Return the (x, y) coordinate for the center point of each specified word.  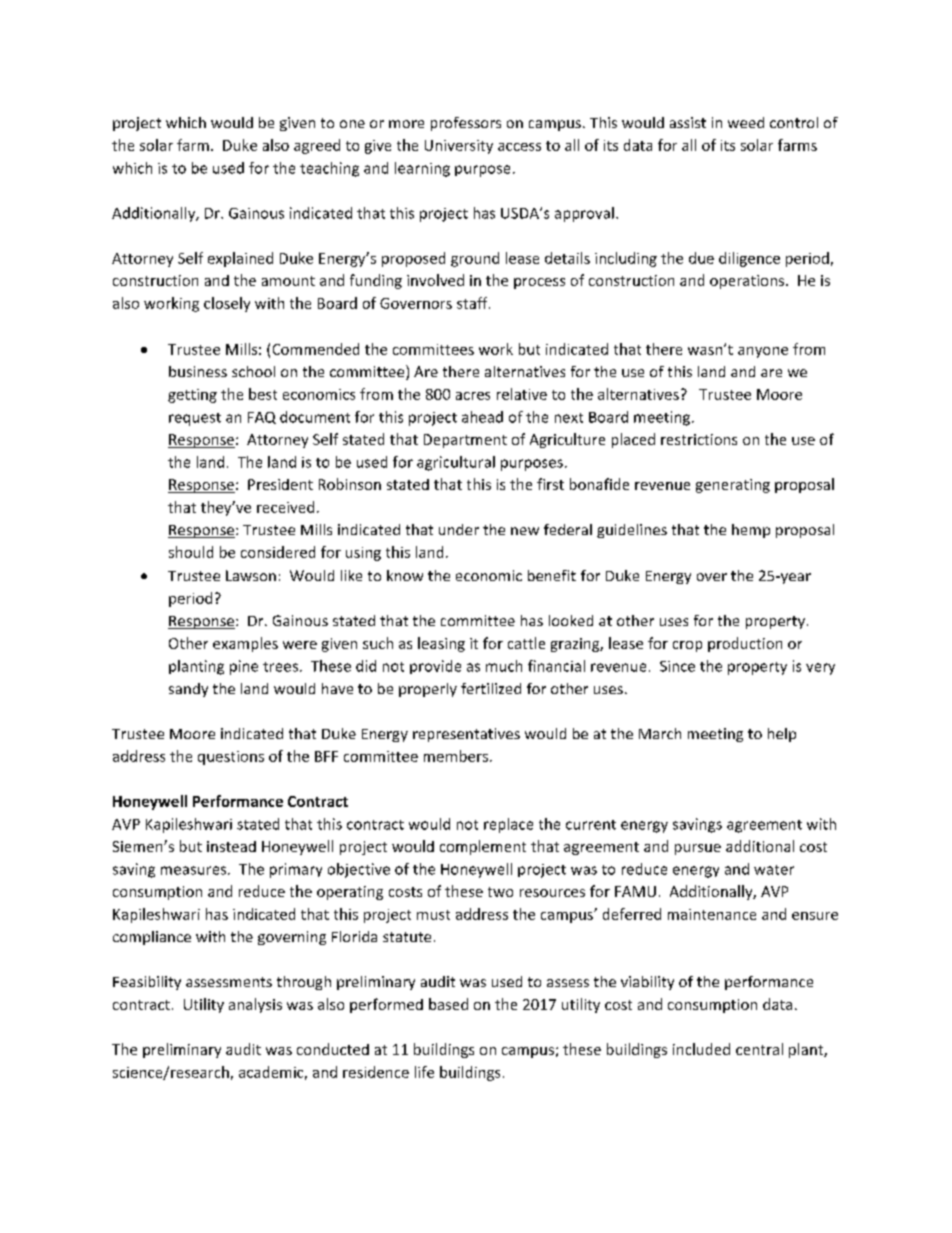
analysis (255, 1005)
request (195, 419)
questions (231, 758)
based (448, 1004)
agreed (317, 146)
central (759, 1049)
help (782, 735)
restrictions (699, 439)
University (459, 147)
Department (465, 441)
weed (746, 122)
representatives (466, 735)
